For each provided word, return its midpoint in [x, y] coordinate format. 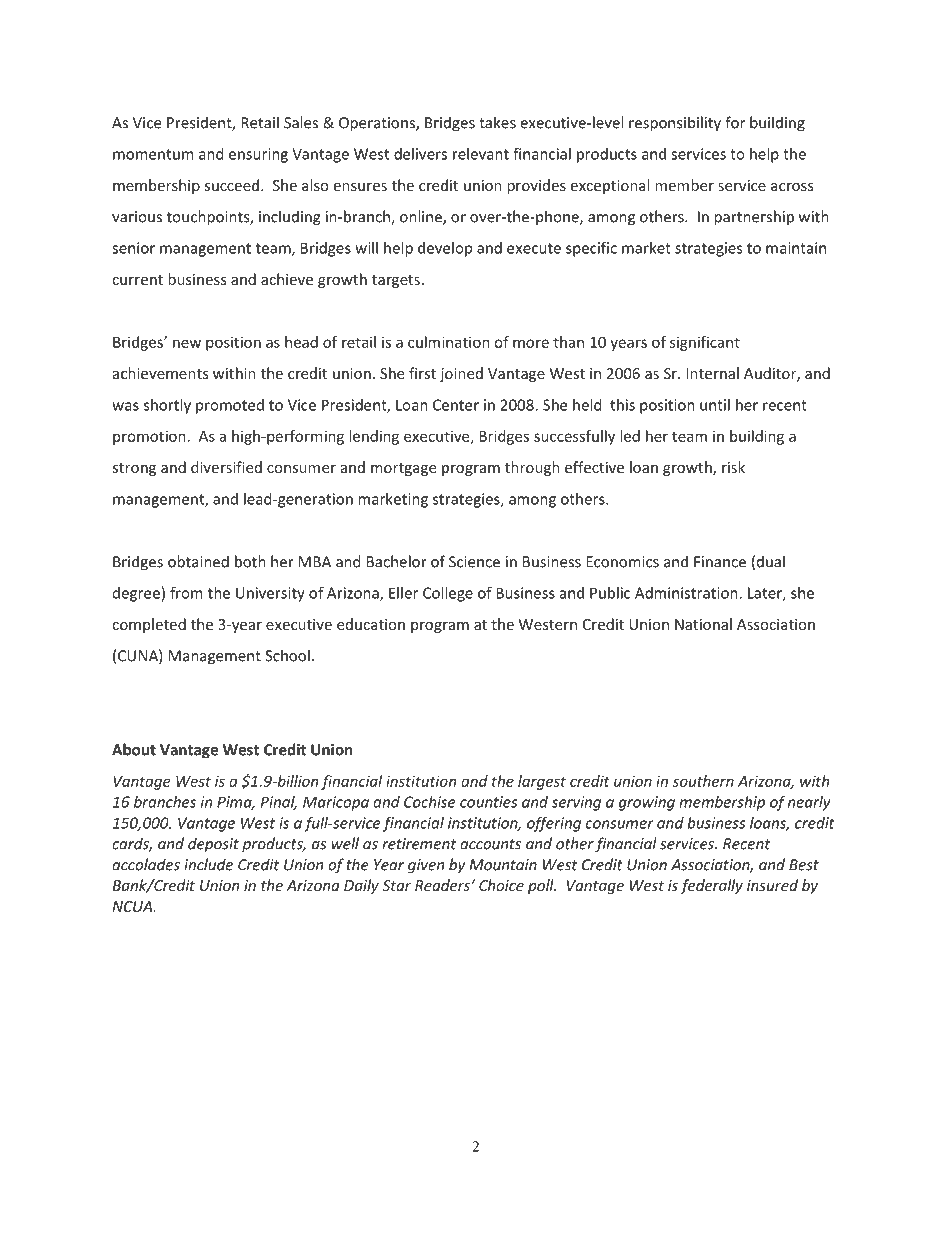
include [208, 864]
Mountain [503, 865]
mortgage [403, 469]
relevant [481, 154]
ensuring [258, 155]
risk [733, 467]
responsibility [675, 124]
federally [711, 886]
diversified [226, 467]
